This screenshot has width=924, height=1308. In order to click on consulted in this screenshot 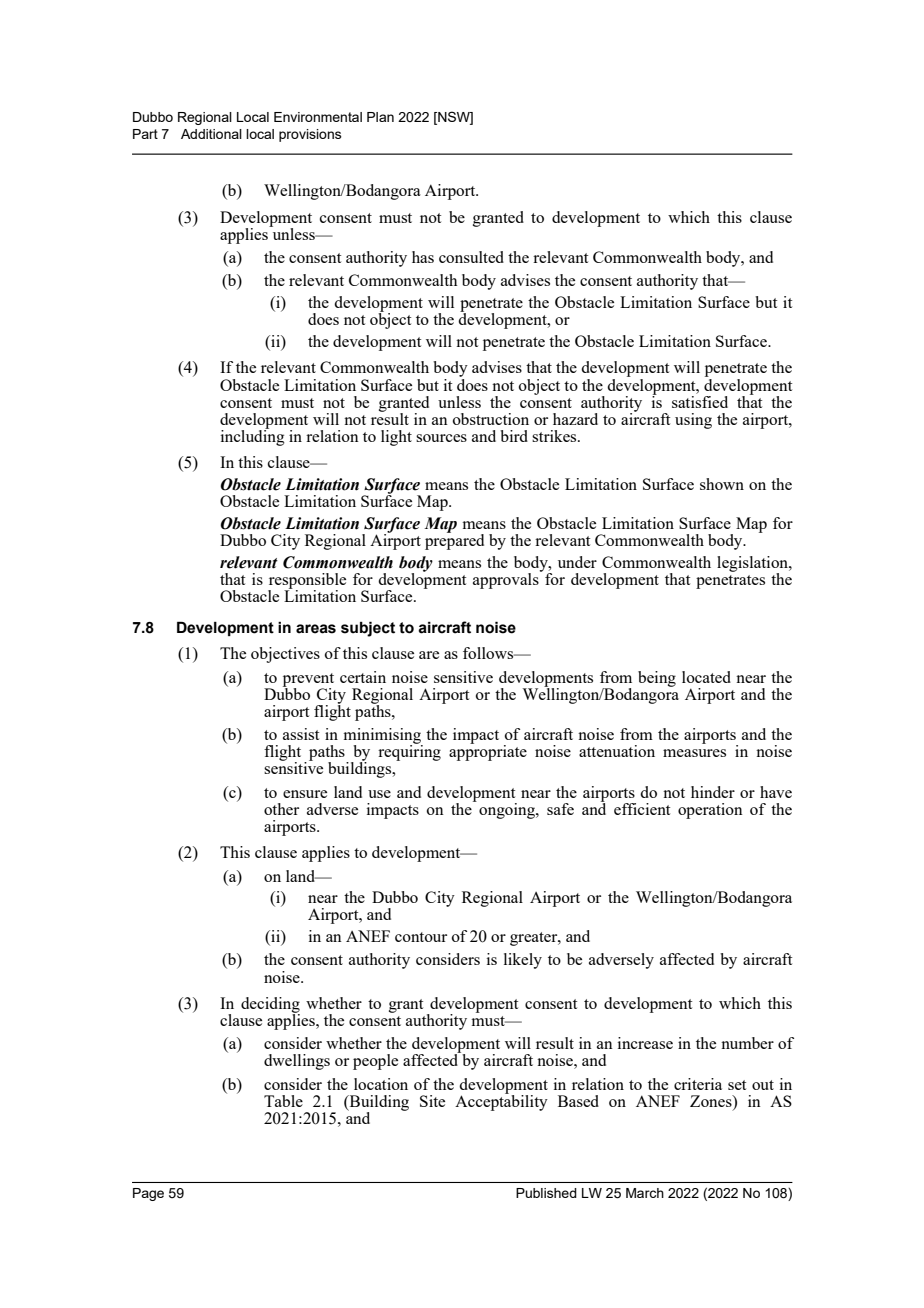, I will do `click(471, 257)`.
